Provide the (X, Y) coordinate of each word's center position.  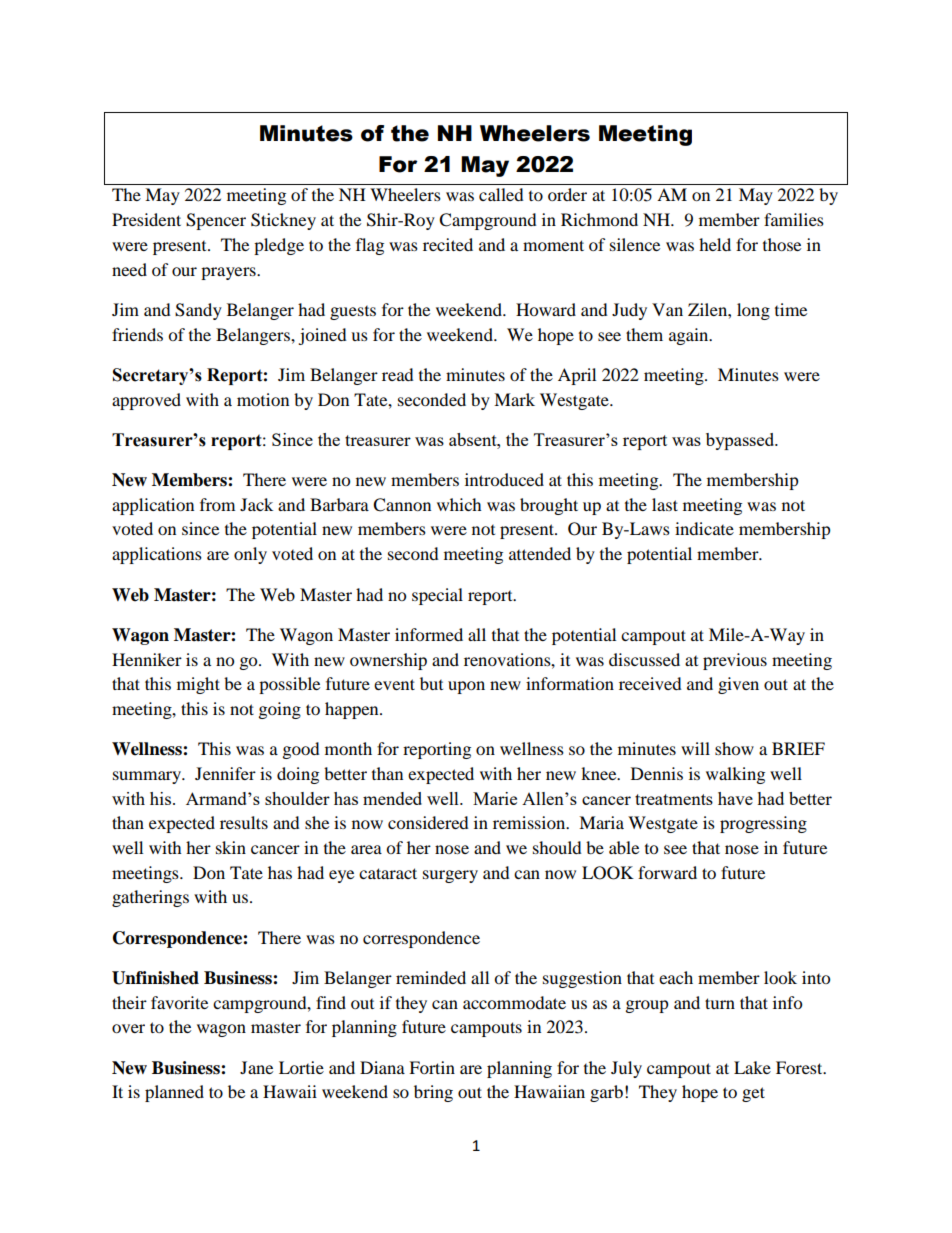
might (198, 685)
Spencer (216, 221)
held (715, 244)
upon (466, 687)
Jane (256, 1067)
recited (448, 244)
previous (735, 661)
